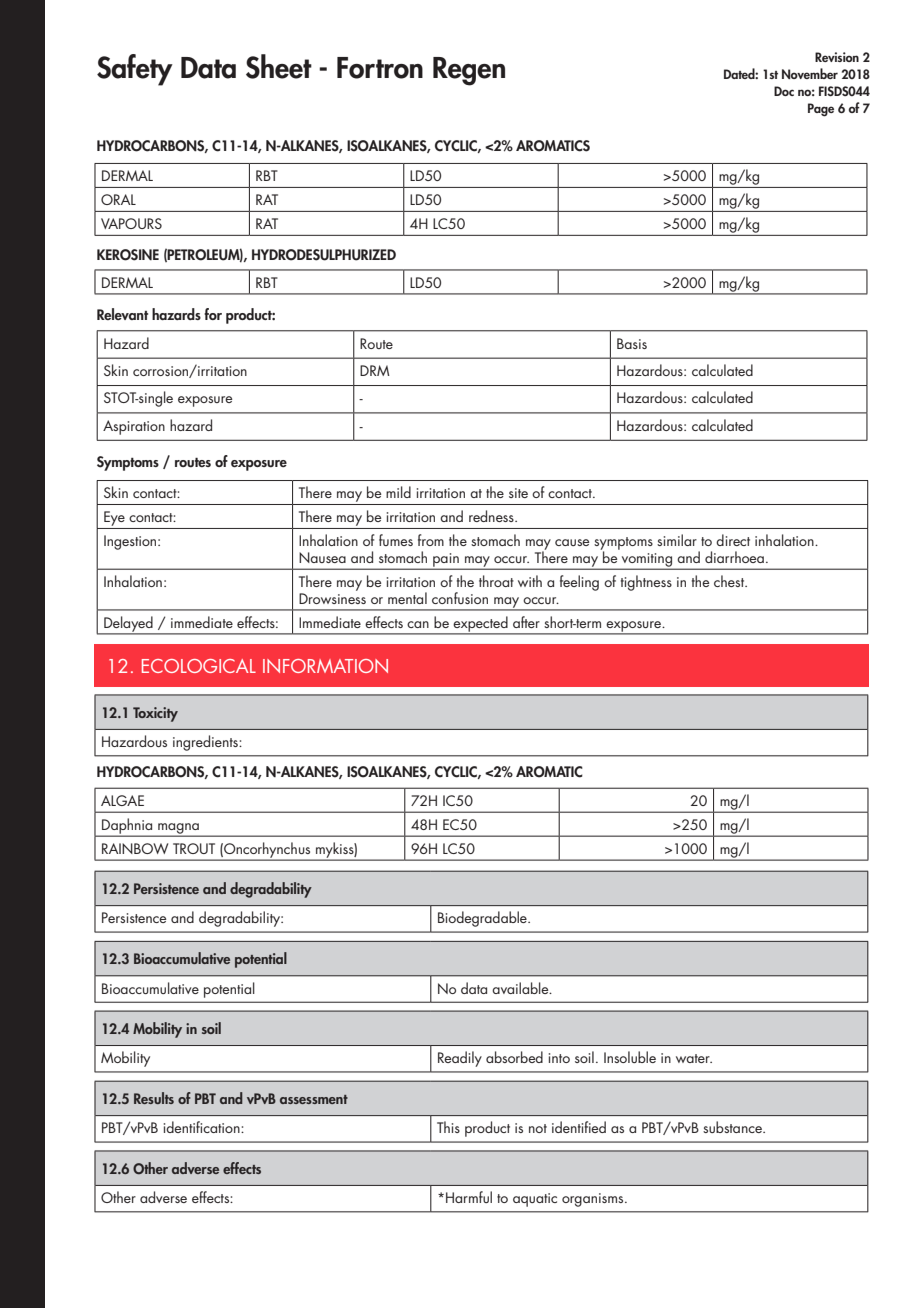  I want to click on identification, so click(203, 1127).
